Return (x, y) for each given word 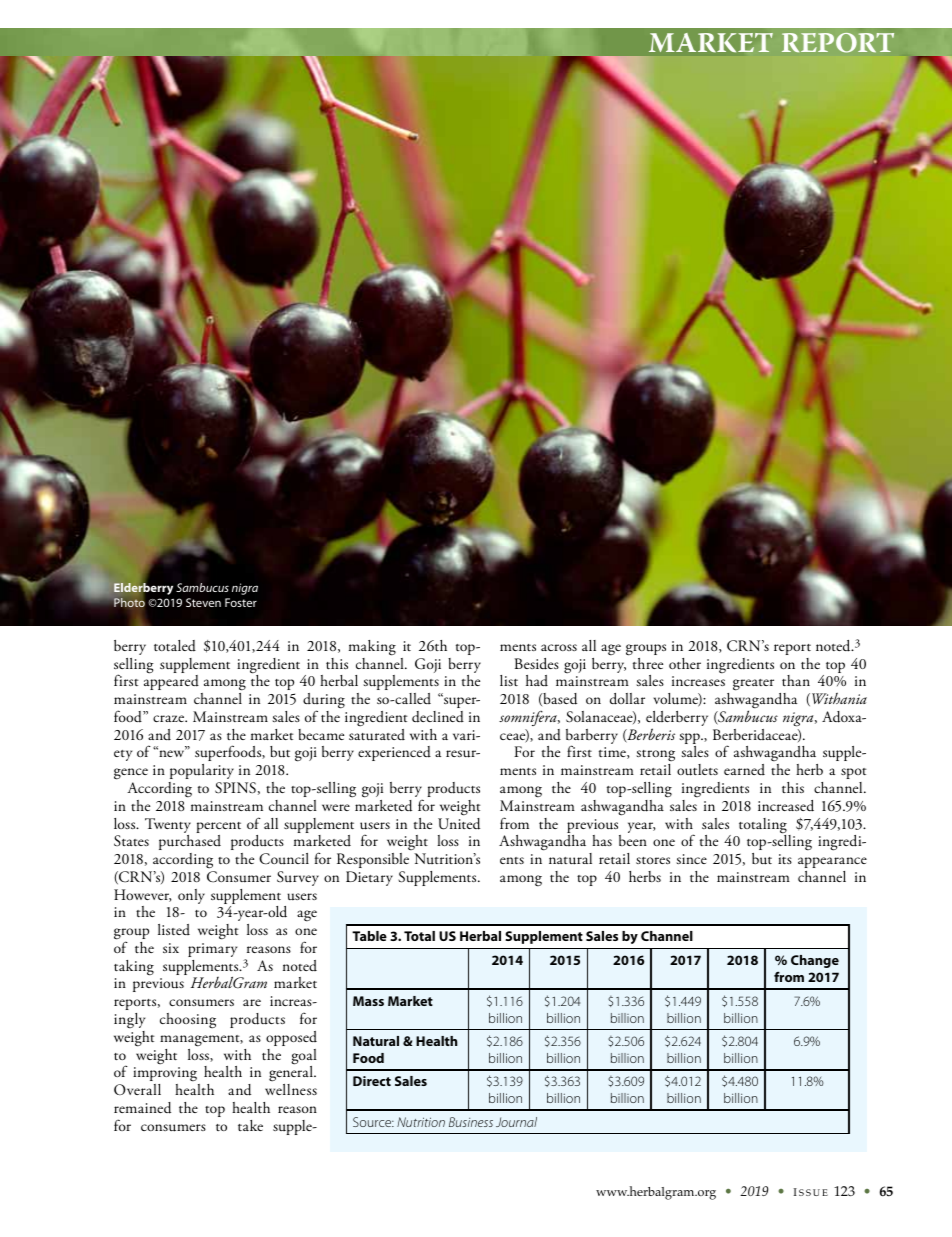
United (459, 822)
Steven (203, 602)
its (785, 859)
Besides (537, 664)
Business (471, 1122)
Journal (516, 1122)
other (685, 663)
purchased (190, 842)
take (250, 1125)
